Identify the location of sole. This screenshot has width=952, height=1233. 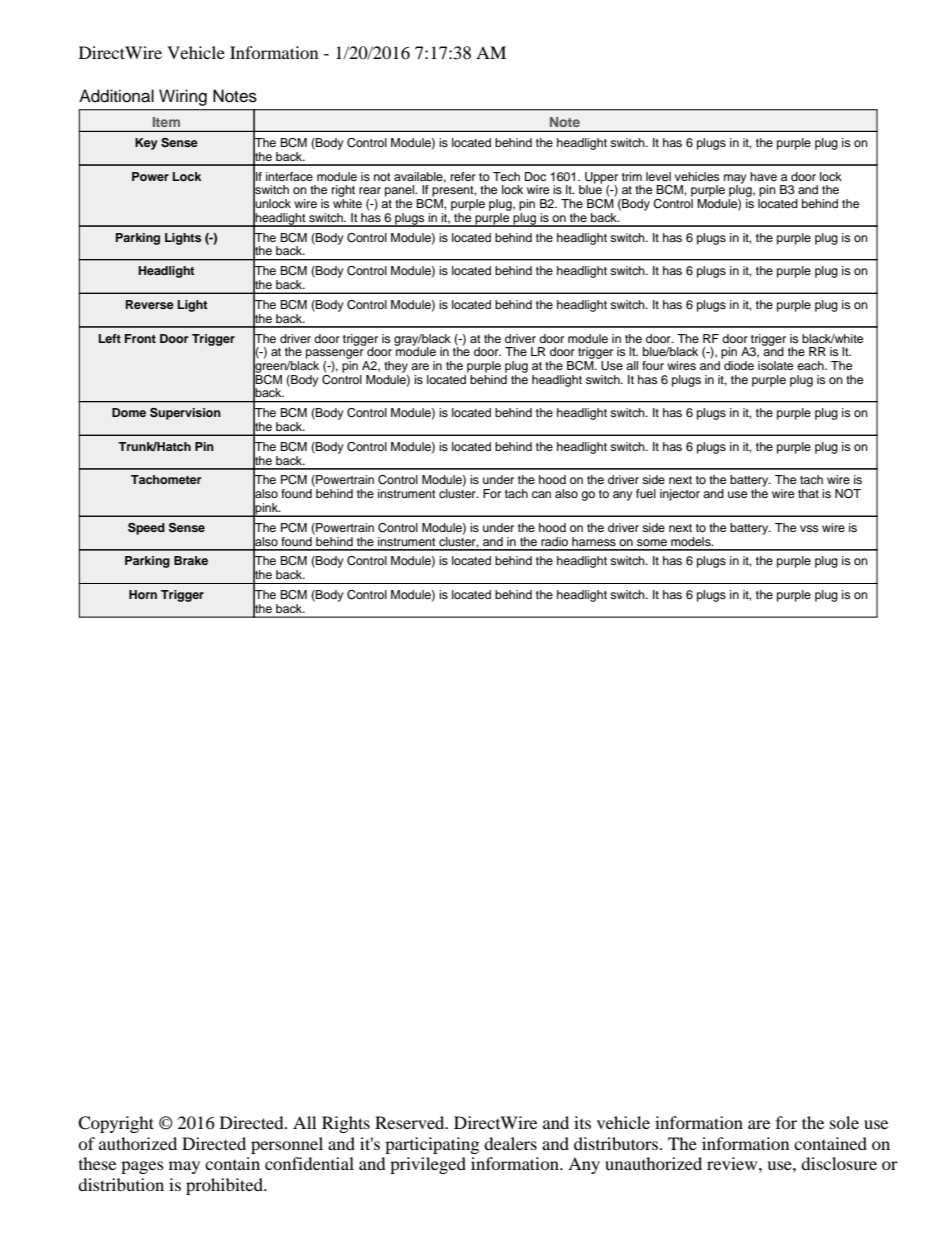
(844, 1122).
